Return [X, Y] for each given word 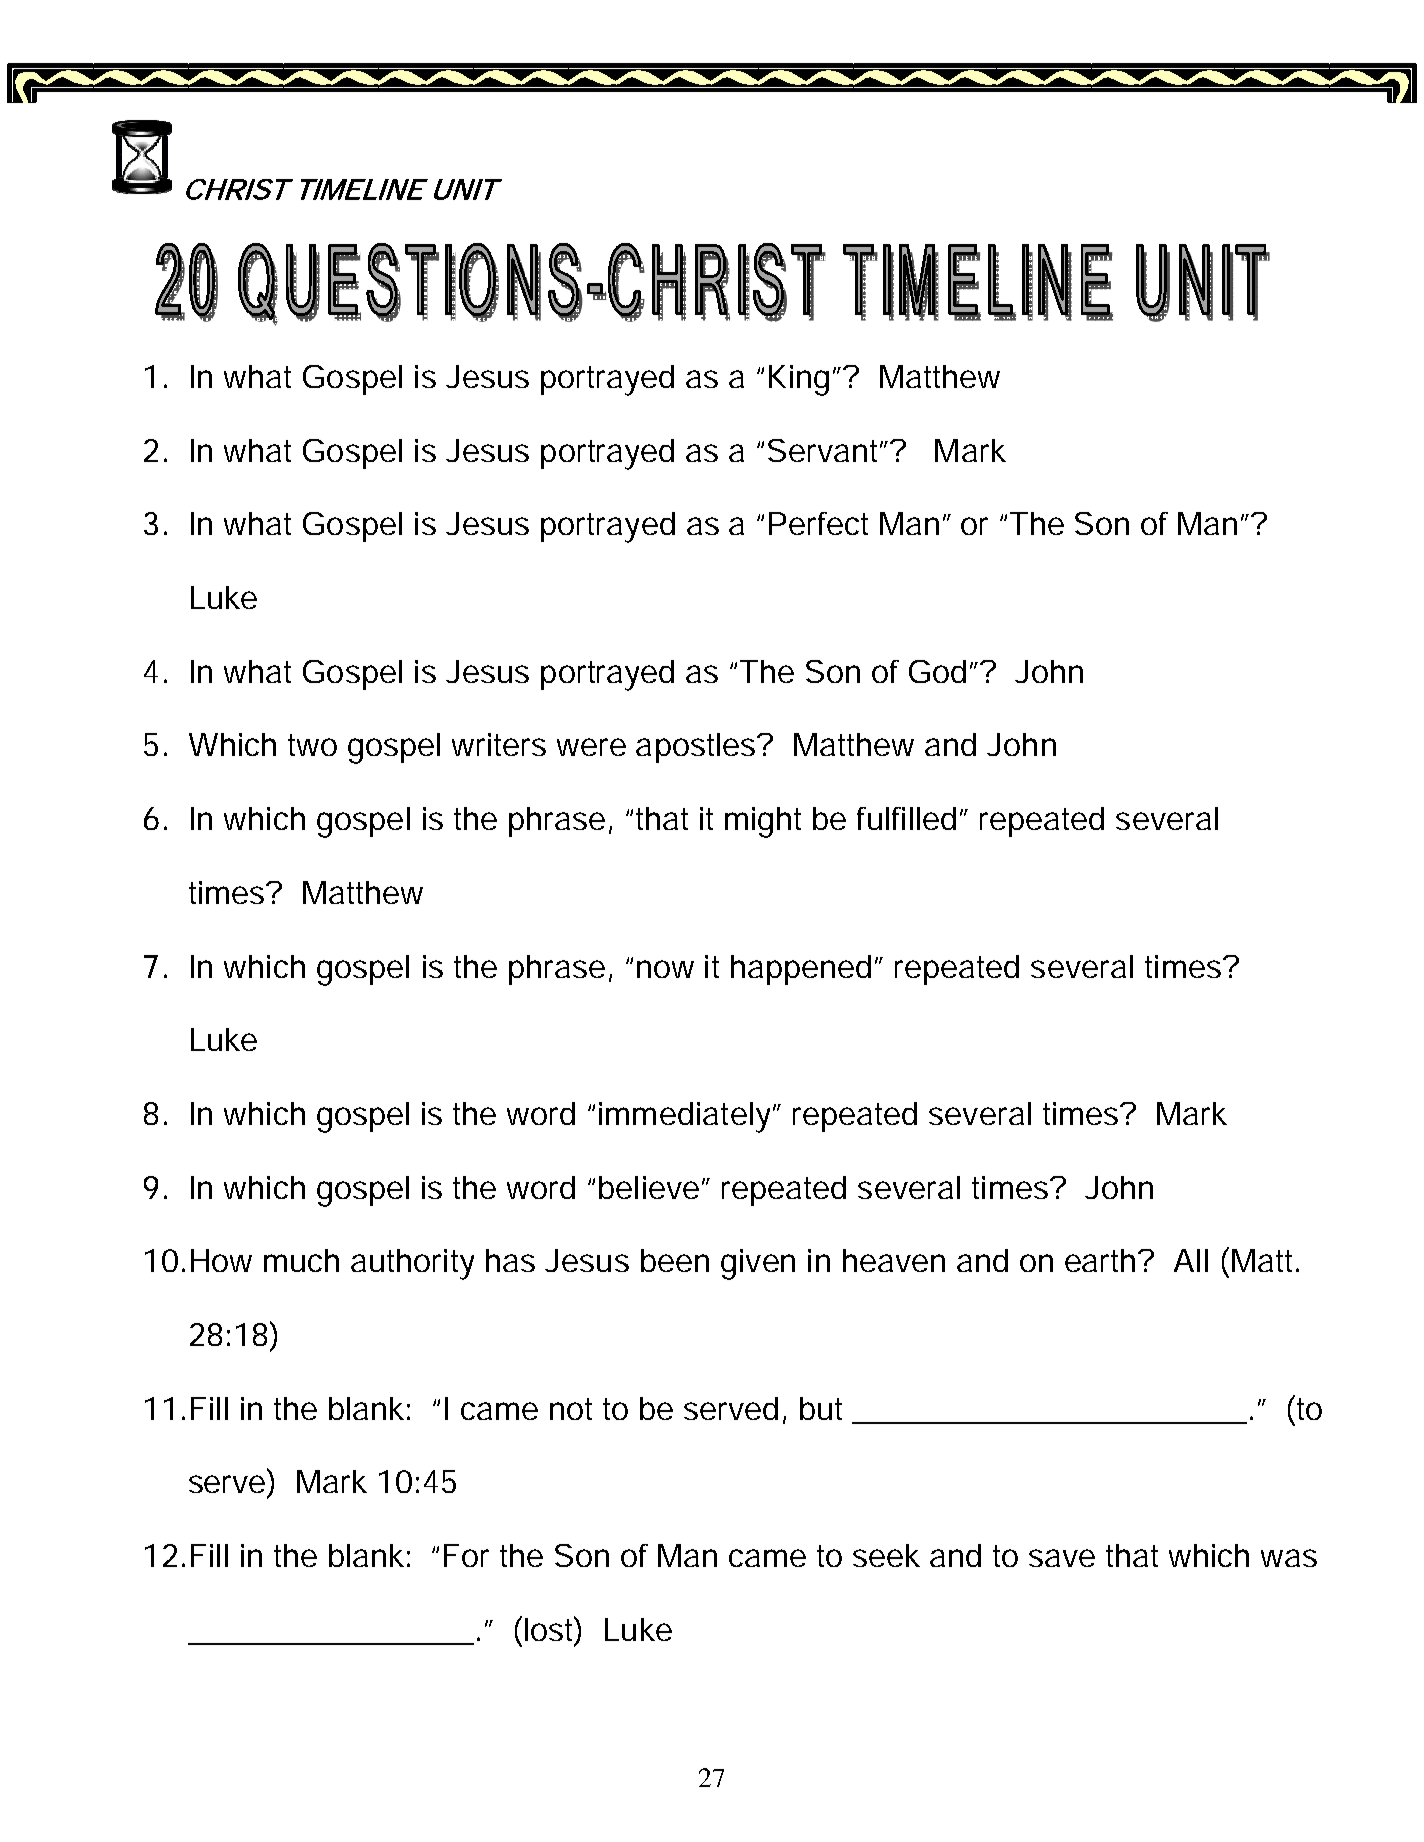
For [466, 1555]
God [937, 671]
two [312, 745]
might [763, 822]
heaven [894, 1260]
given [758, 1264]
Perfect [818, 523]
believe [651, 1187]
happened [803, 970]
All [1191, 1260]
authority [412, 1264]
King [801, 380]
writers [499, 744]
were [591, 747]
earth [1103, 1260]
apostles [698, 748]
